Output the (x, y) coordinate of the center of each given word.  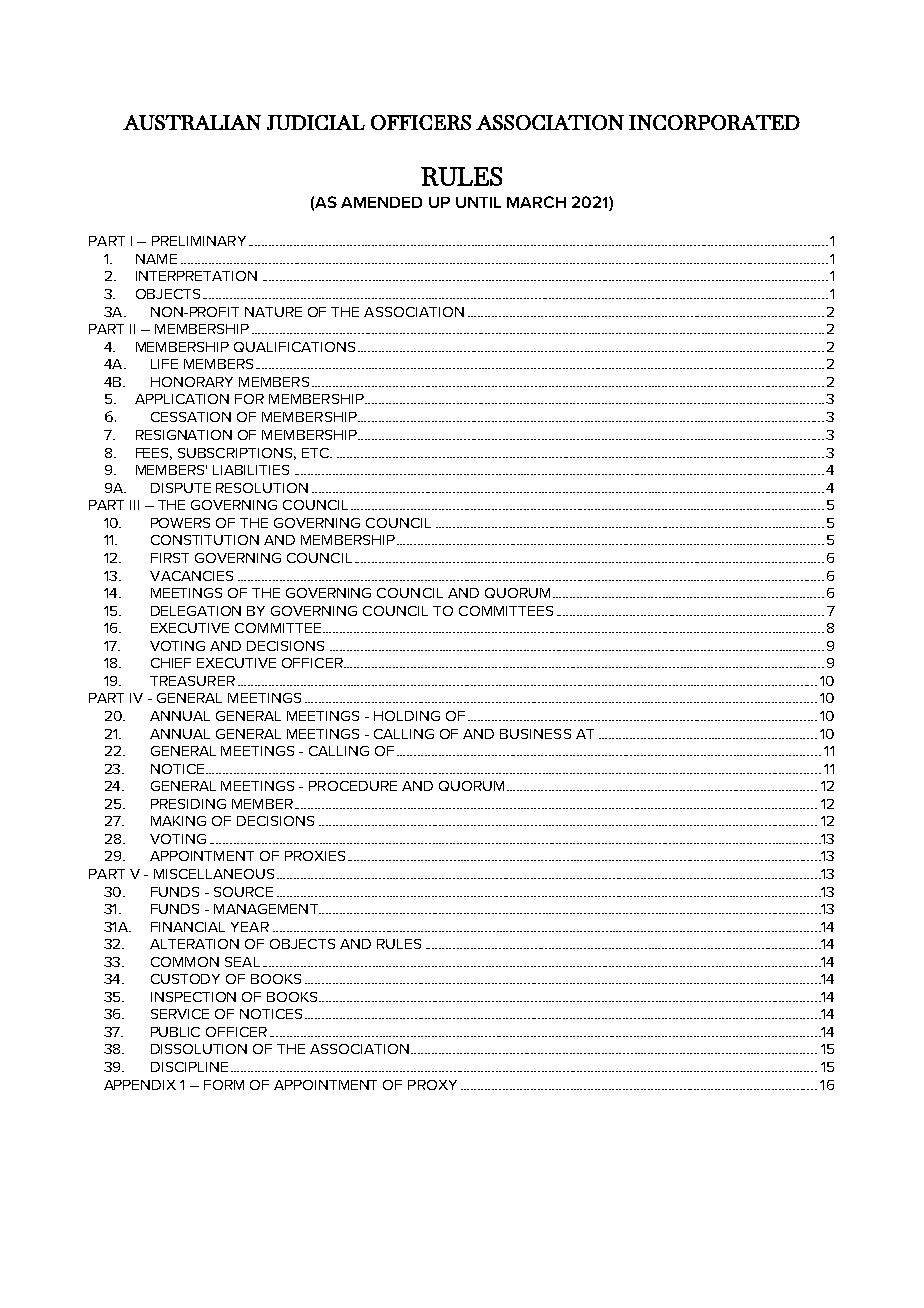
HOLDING (407, 716)
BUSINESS (535, 734)
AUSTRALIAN (192, 122)
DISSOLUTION (199, 1049)
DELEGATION (196, 611)
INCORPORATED (714, 122)
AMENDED (381, 202)
